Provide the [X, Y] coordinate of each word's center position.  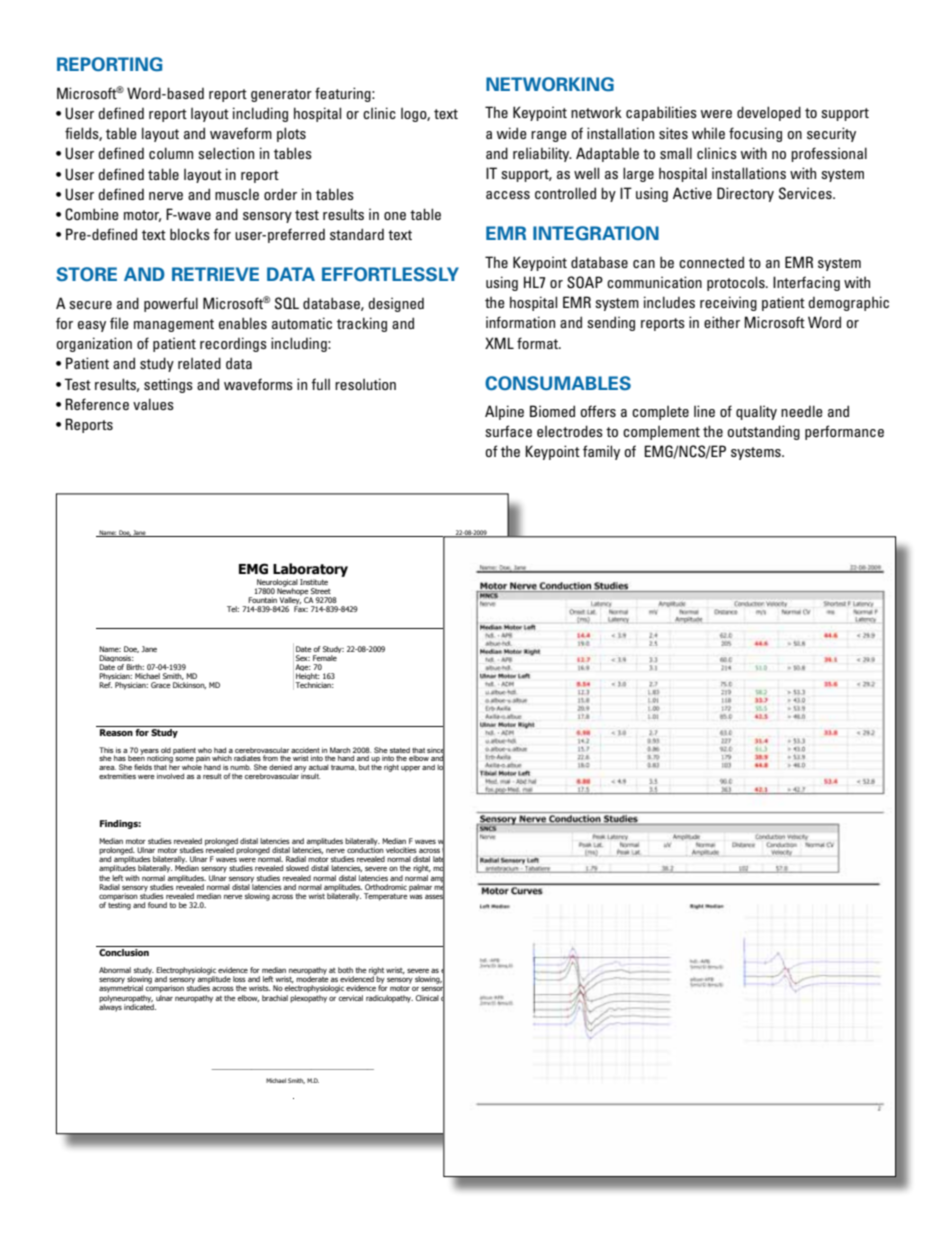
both [345, 970]
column [171, 153]
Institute [314, 582]
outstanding [763, 432]
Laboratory [310, 570]
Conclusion [124, 952]
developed [769, 113]
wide [512, 133]
